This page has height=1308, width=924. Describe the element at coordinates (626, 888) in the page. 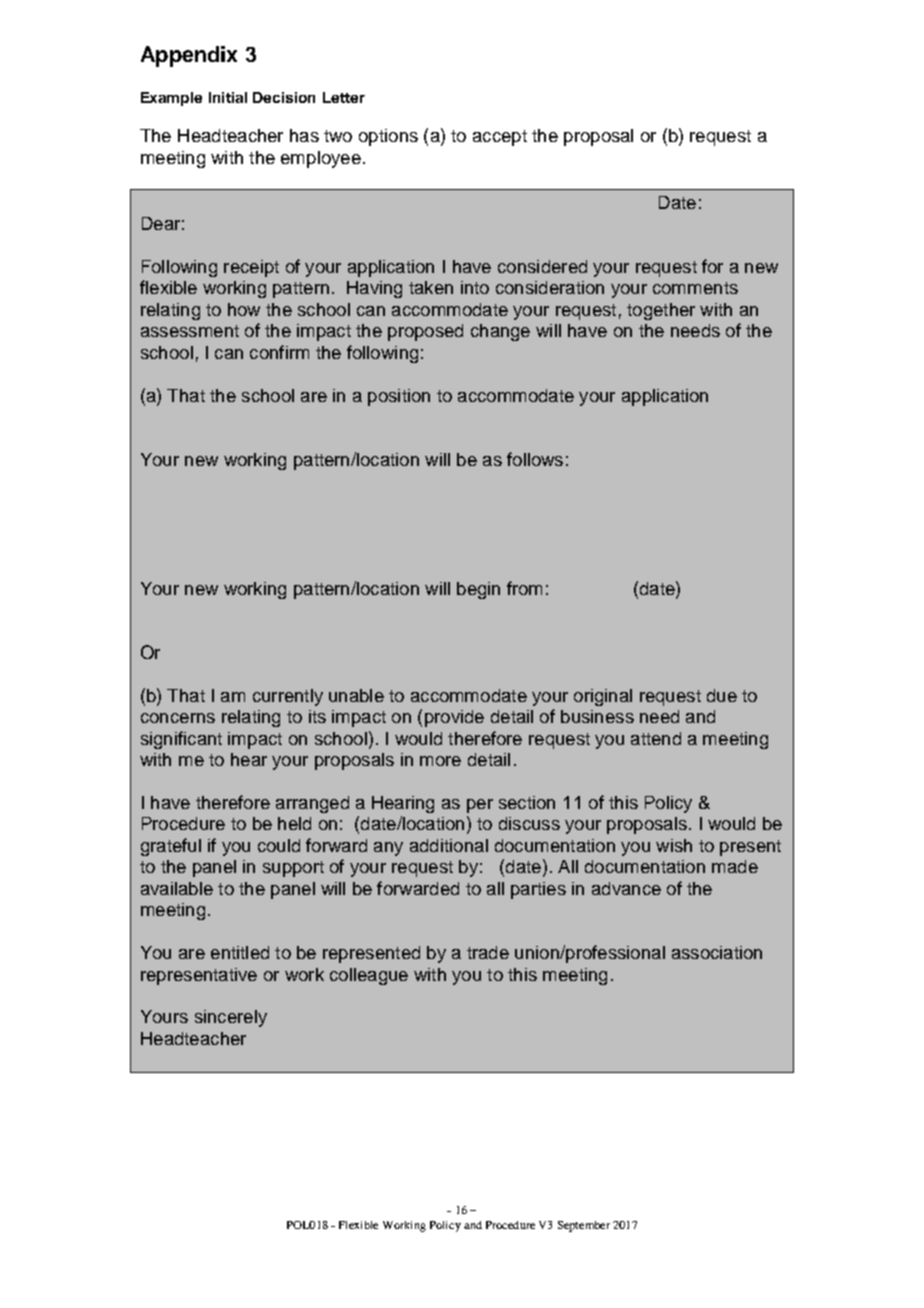

I see `advance` at that location.
